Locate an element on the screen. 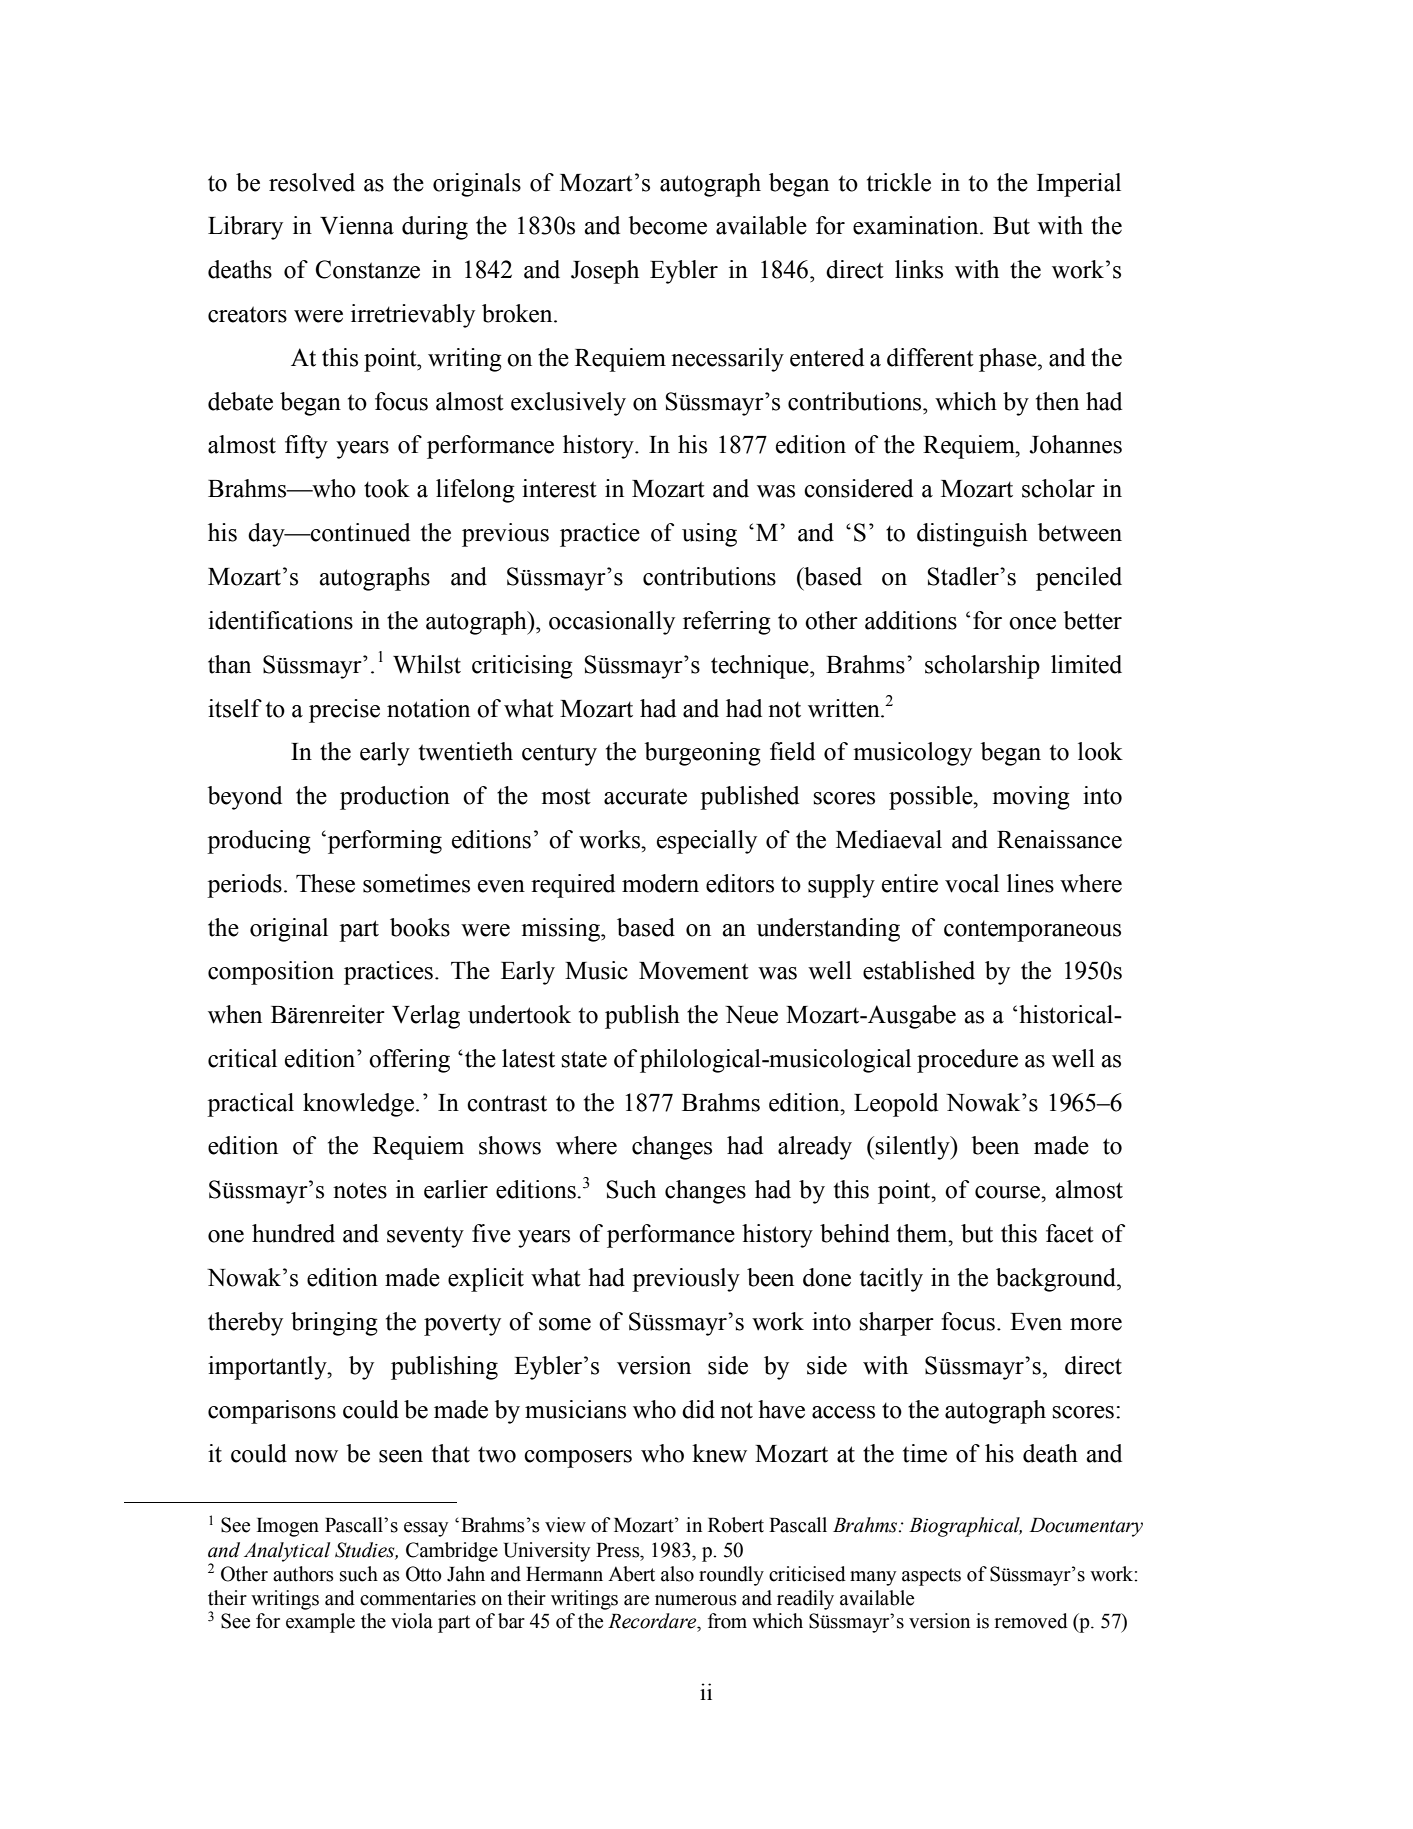 Image resolution: width=1413 pixels, height=1829 pixels. vocal is located at coordinates (972, 883).
